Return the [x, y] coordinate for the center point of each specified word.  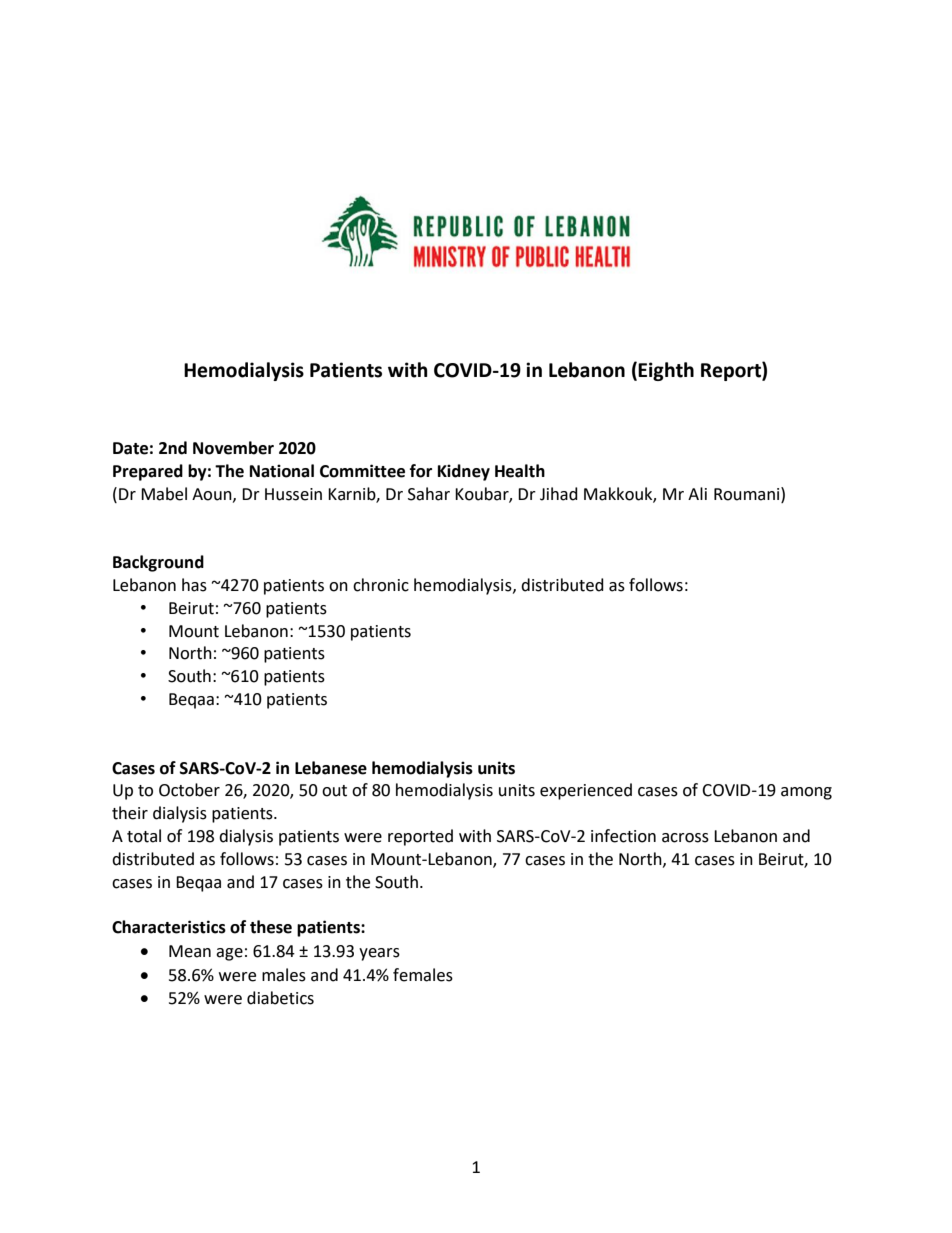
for [421, 471]
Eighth [666, 371]
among [806, 793]
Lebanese [331, 768]
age [229, 954]
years [379, 954]
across [685, 838]
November [233, 448]
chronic [381, 585]
